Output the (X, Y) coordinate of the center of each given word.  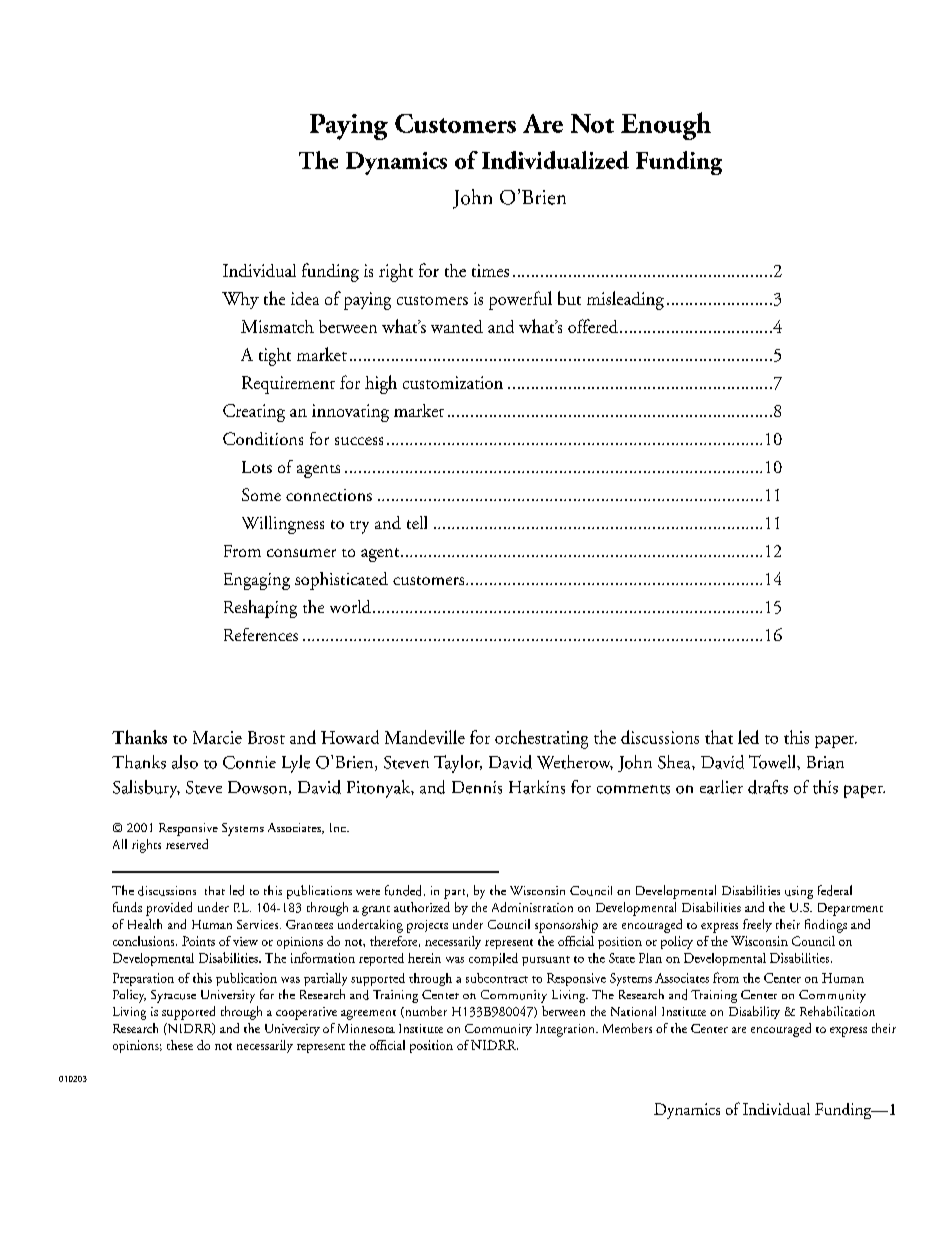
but (569, 298)
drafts (768, 787)
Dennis (477, 787)
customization (453, 382)
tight (275, 357)
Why (240, 300)
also (185, 762)
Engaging (257, 581)
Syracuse (173, 996)
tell (417, 522)
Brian (825, 762)
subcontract (497, 978)
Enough (666, 126)
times (490, 270)
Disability (754, 1012)
